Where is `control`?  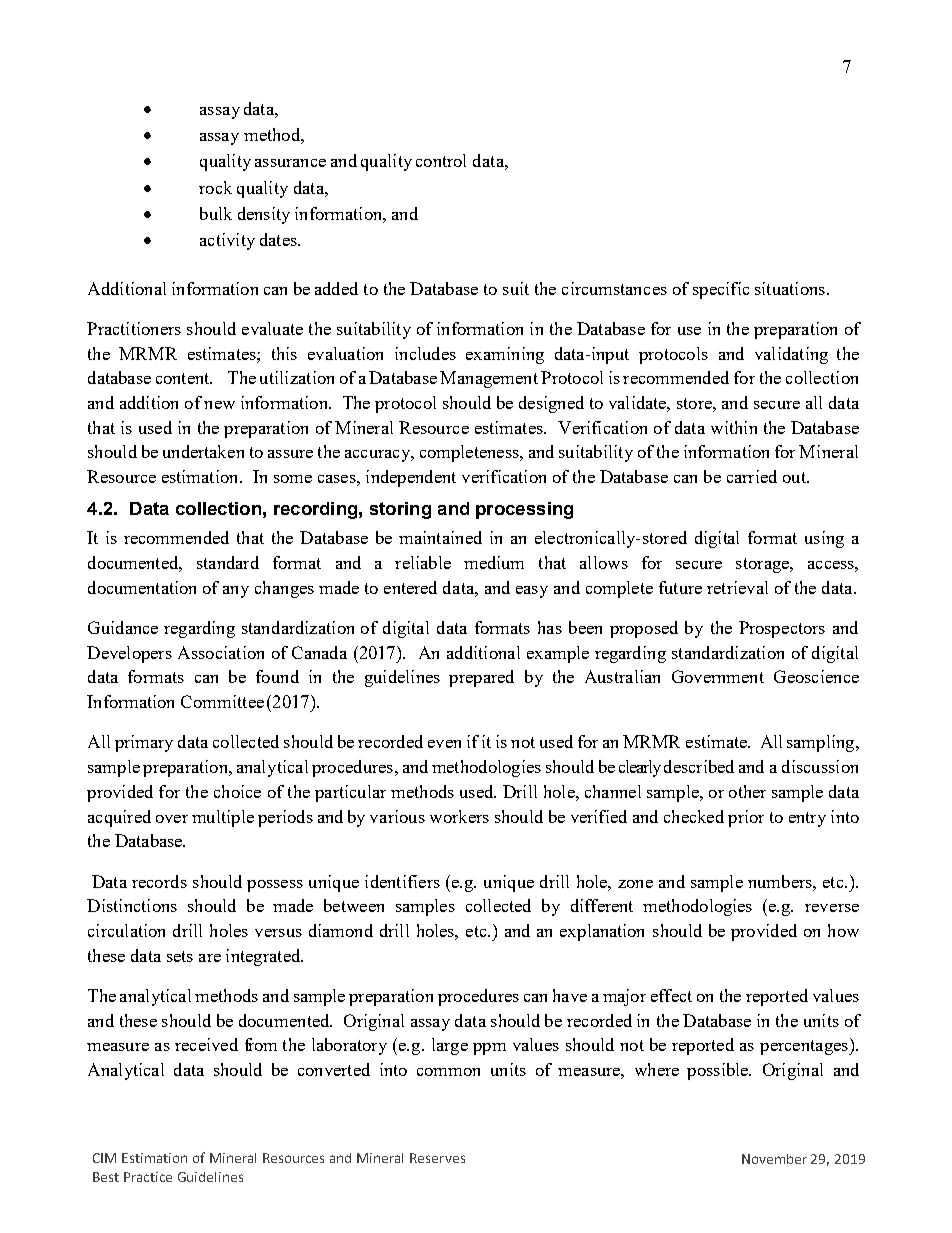
control is located at coordinates (441, 160).
